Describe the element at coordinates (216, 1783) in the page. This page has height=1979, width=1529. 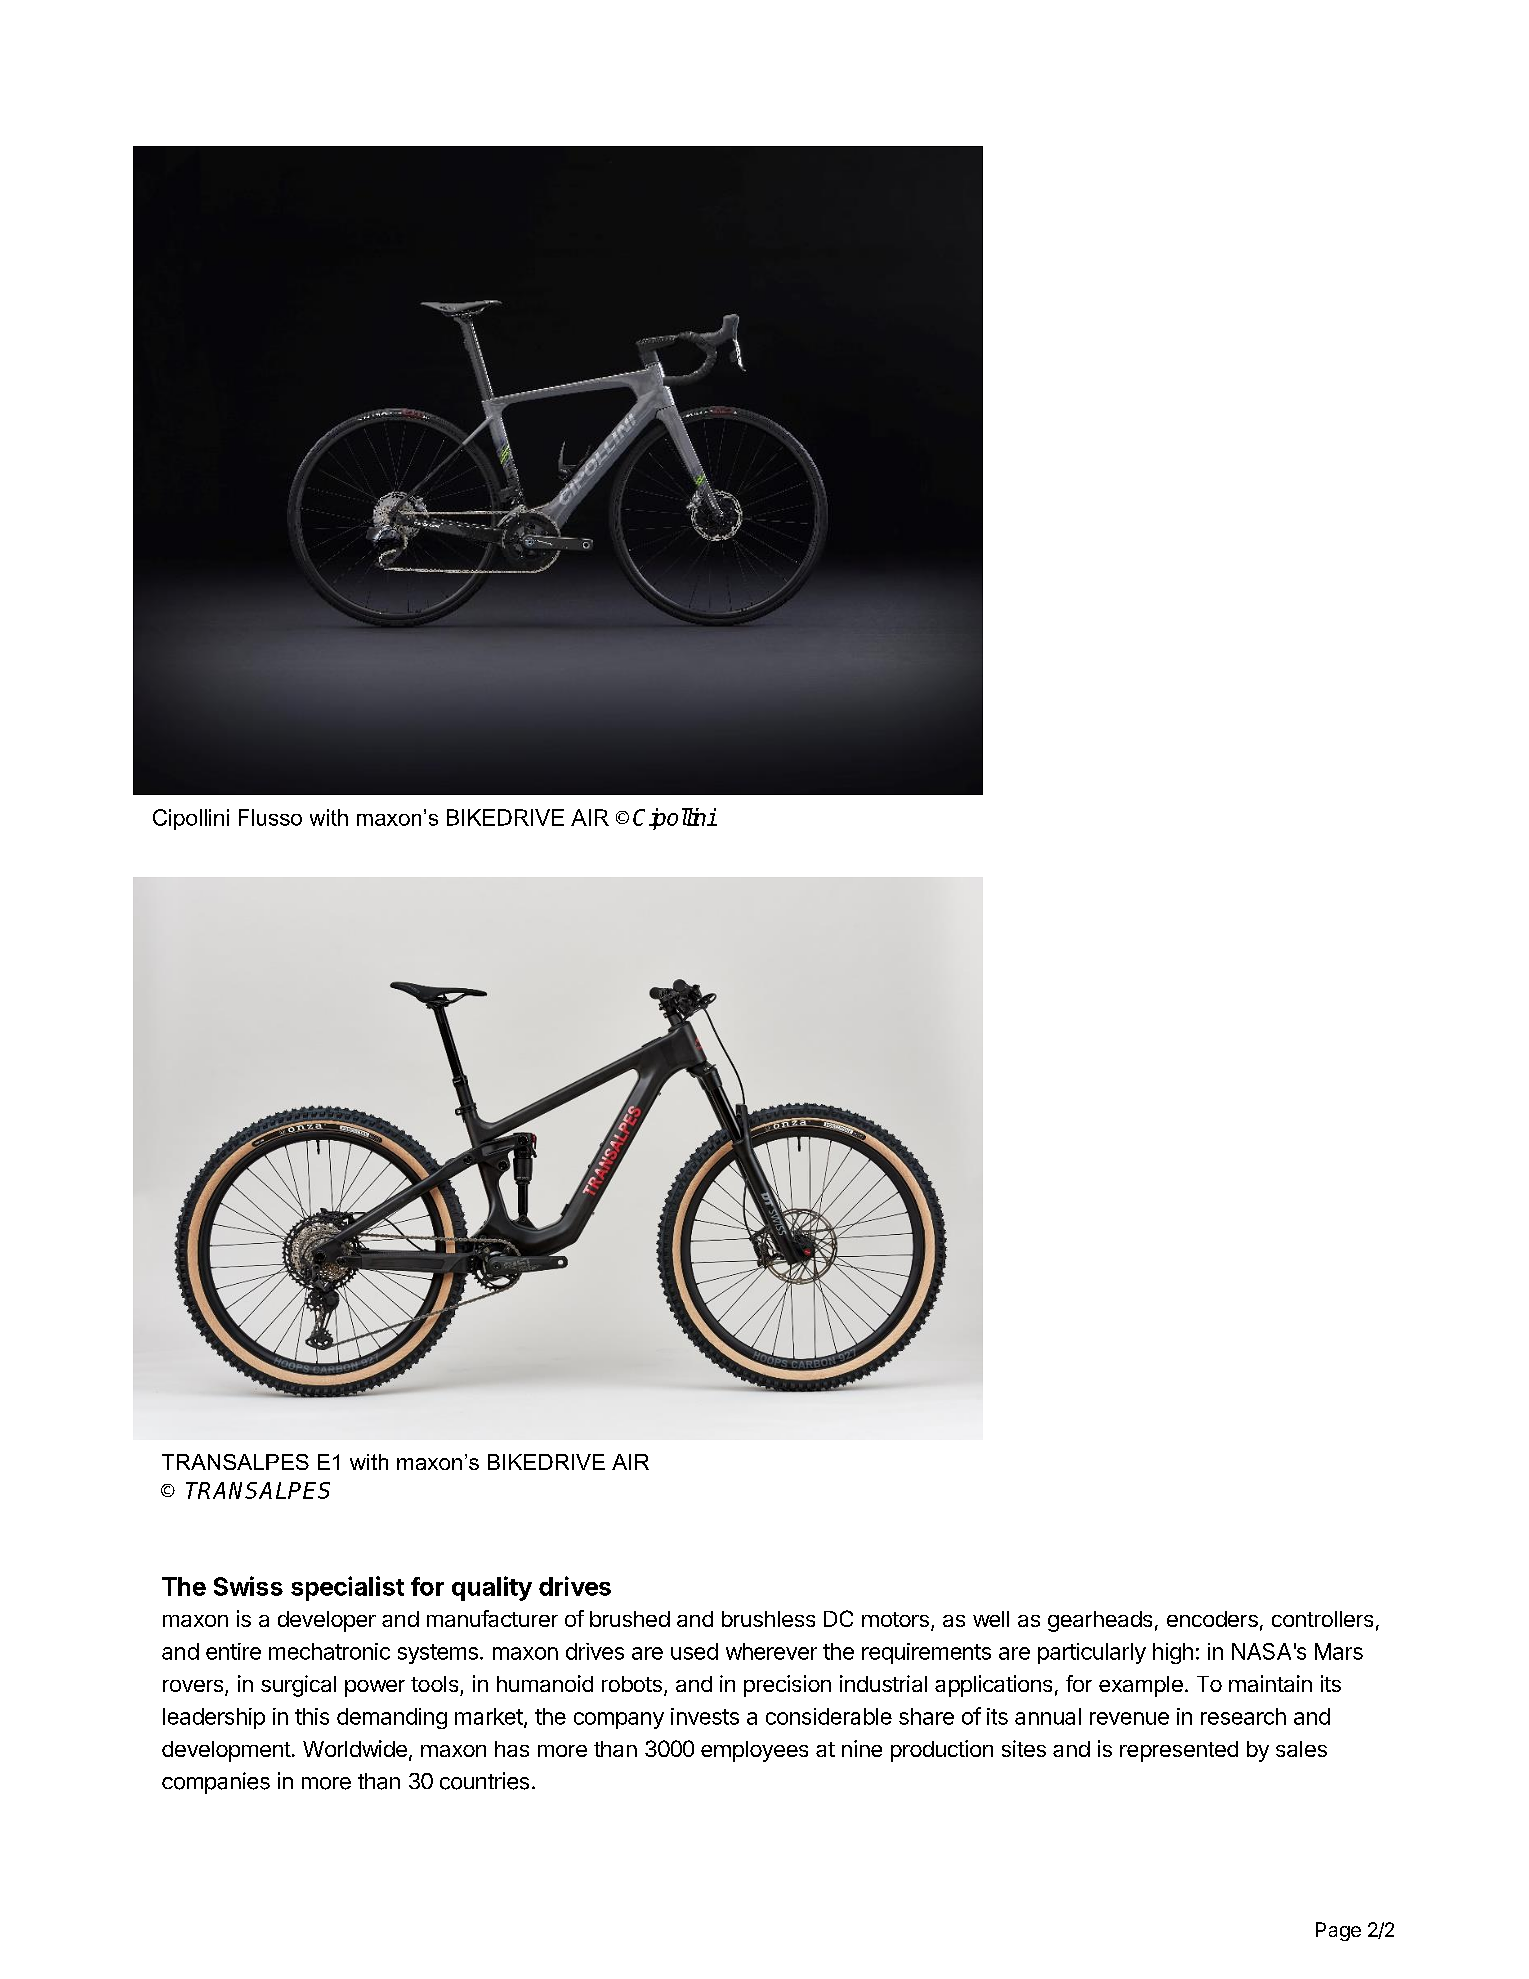
I see `companies` at that location.
